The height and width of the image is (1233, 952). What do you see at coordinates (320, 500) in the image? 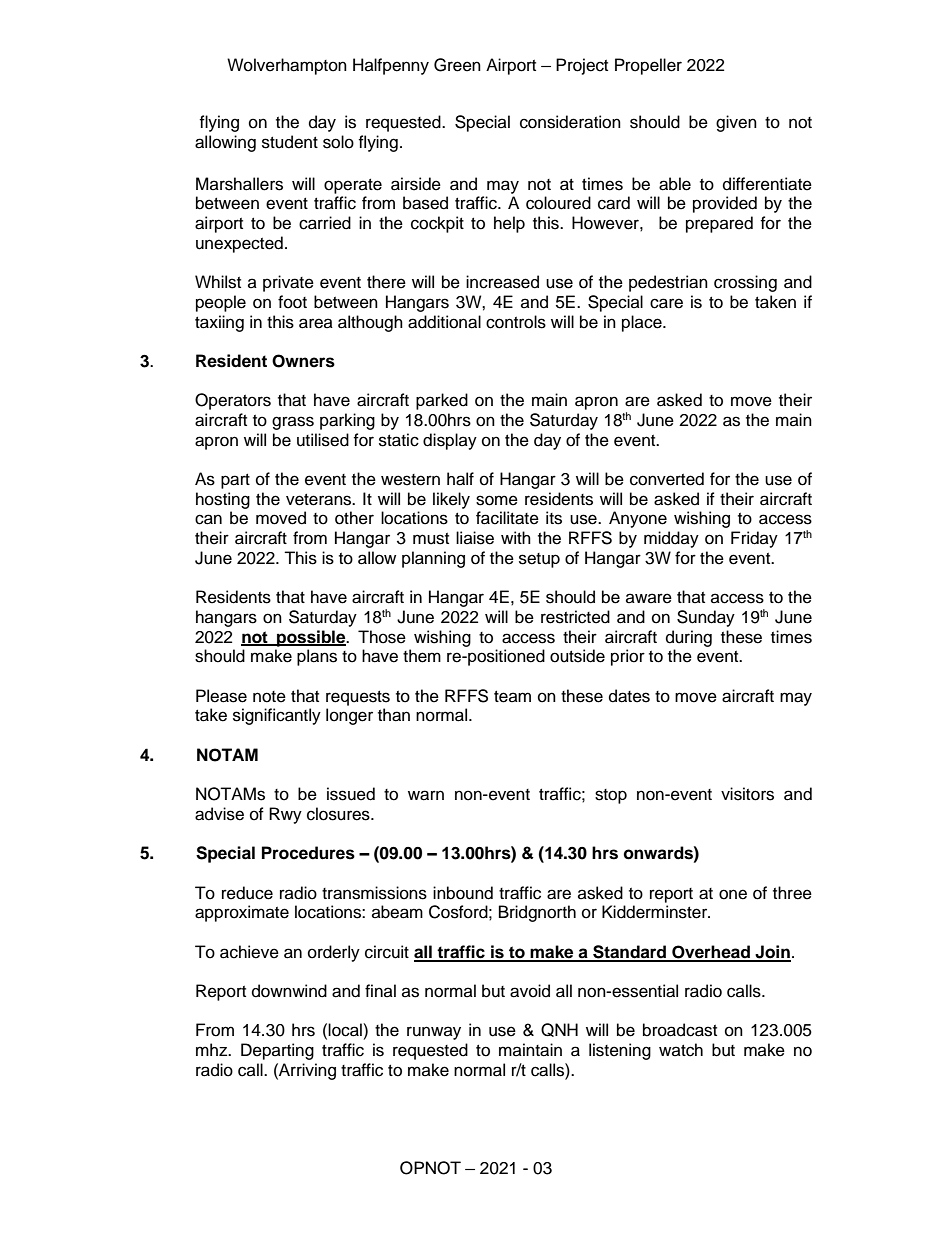
I see `veterans` at bounding box center [320, 500].
